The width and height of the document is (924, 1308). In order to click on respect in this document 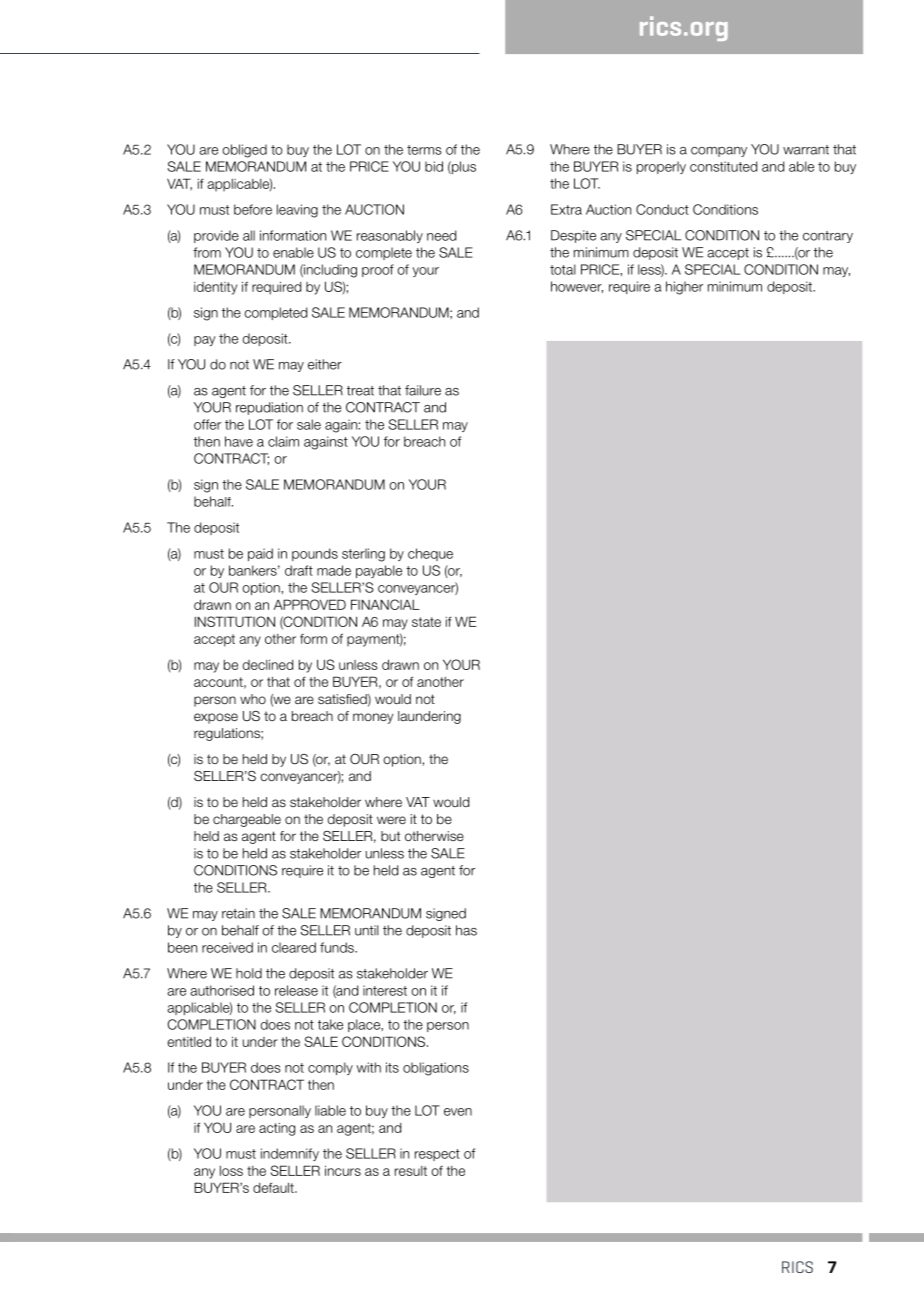, I will do `click(437, 1155)`.
